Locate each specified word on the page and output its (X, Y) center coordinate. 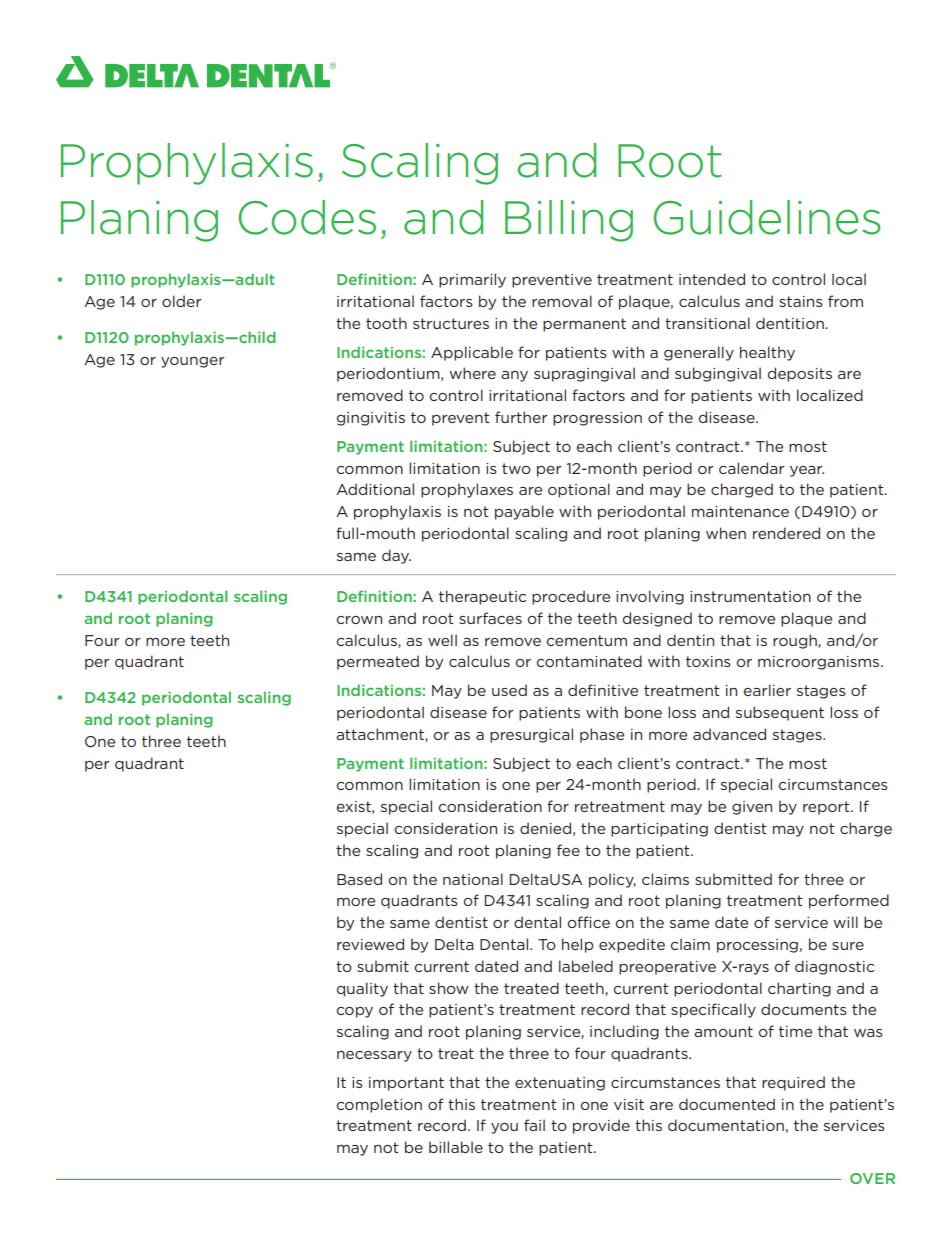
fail (534, 1125)
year (807, 471)
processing (757, 946)
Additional (375, 489)
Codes (307, 217)
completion (379, 1105)
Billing (569, 221)
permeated (378, 662)
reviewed (370, 944)
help (577, 945)
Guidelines (767, 217)
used (509, 690)
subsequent (780, 713)
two (516, 468)
